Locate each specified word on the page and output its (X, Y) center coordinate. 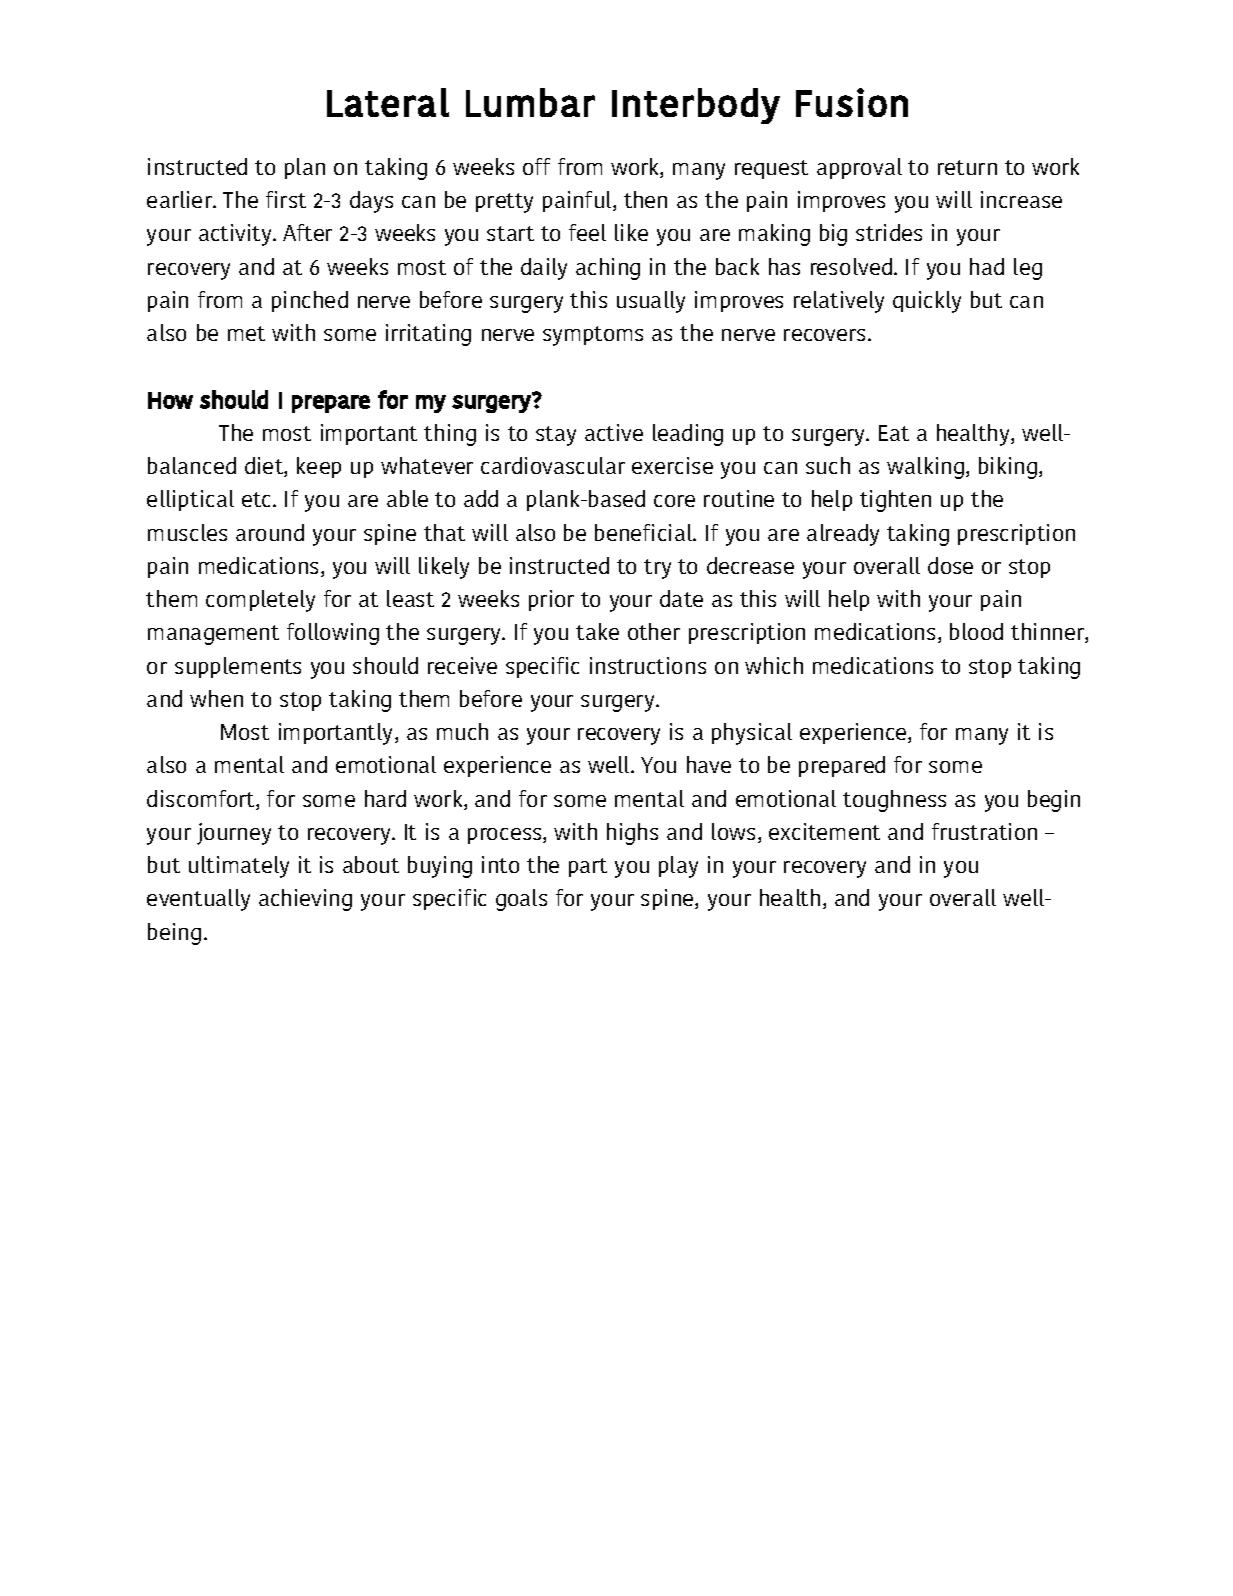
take (597, 631)
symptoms (593, 336)
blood (976, 631)
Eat (894, 433)
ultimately (239, 867)
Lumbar (530, 102)
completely (260, 601)
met (246, 333)
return (967, 167)
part (588, 867)
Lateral (388, 102)
